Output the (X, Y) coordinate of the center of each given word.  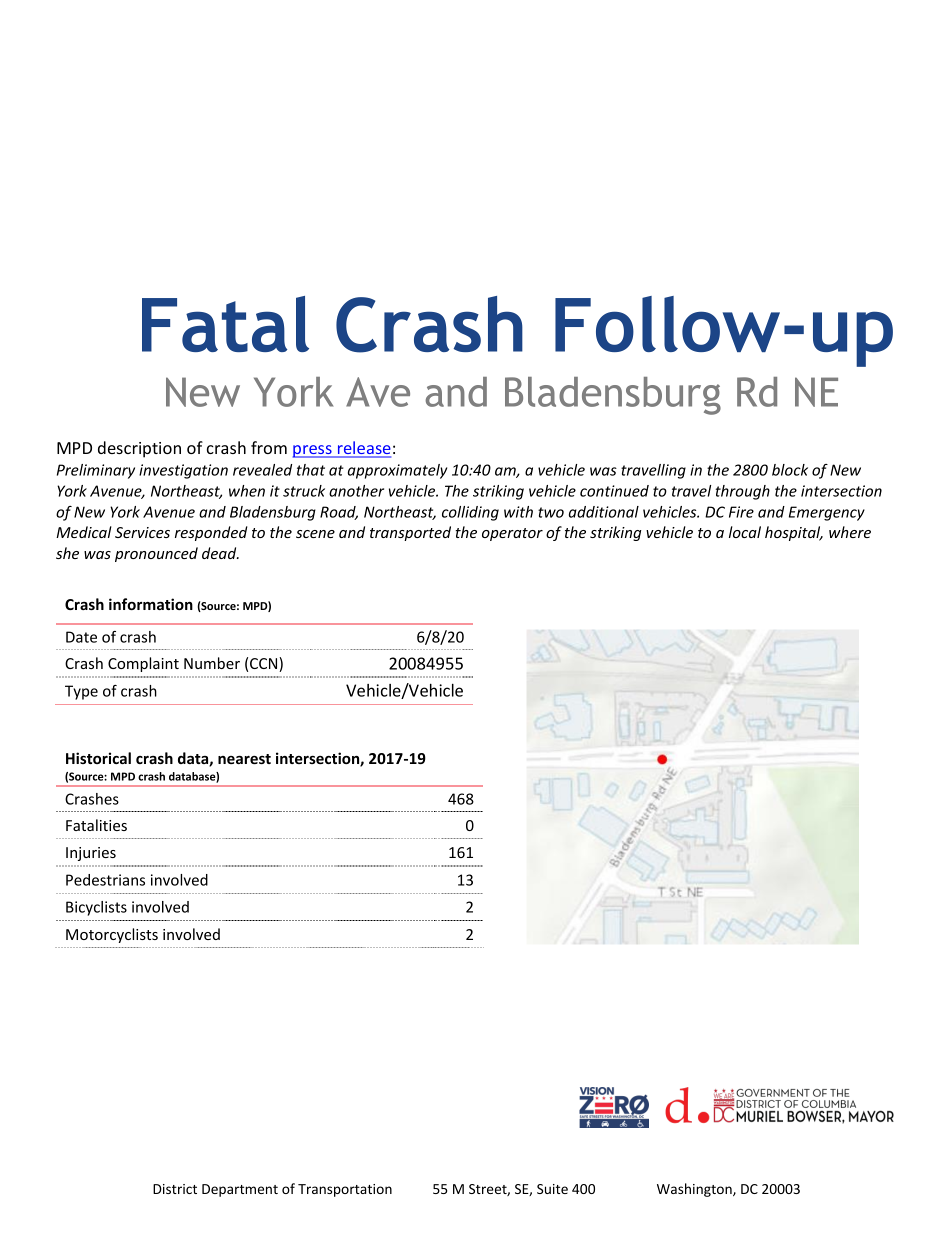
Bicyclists (96, 908)
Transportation (345, 1190)
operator (512, 534)
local (745, 532)
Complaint (143, 664)
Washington (695, 1190)
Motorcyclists (112, 935)
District (175, 1189)
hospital (794, 533)
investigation (183, 471)
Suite (552, 1189)
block (790, 470)
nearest (244, 759)
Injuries (91, 854)
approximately (397, 471)
